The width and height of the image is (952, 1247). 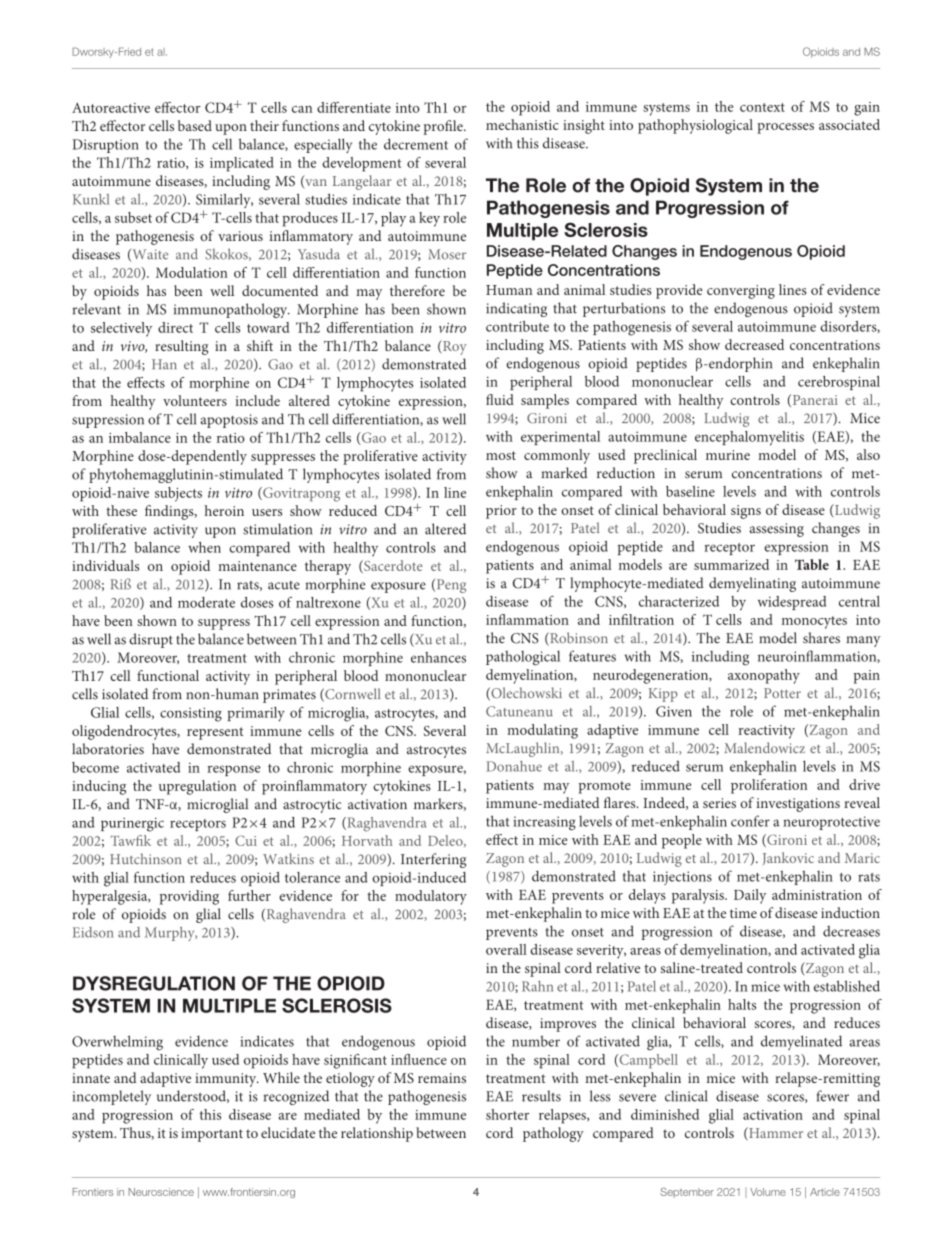 What do you see at coordinates (785, 128) in the image?
I see `processes` at bounding box center [785, 128].
